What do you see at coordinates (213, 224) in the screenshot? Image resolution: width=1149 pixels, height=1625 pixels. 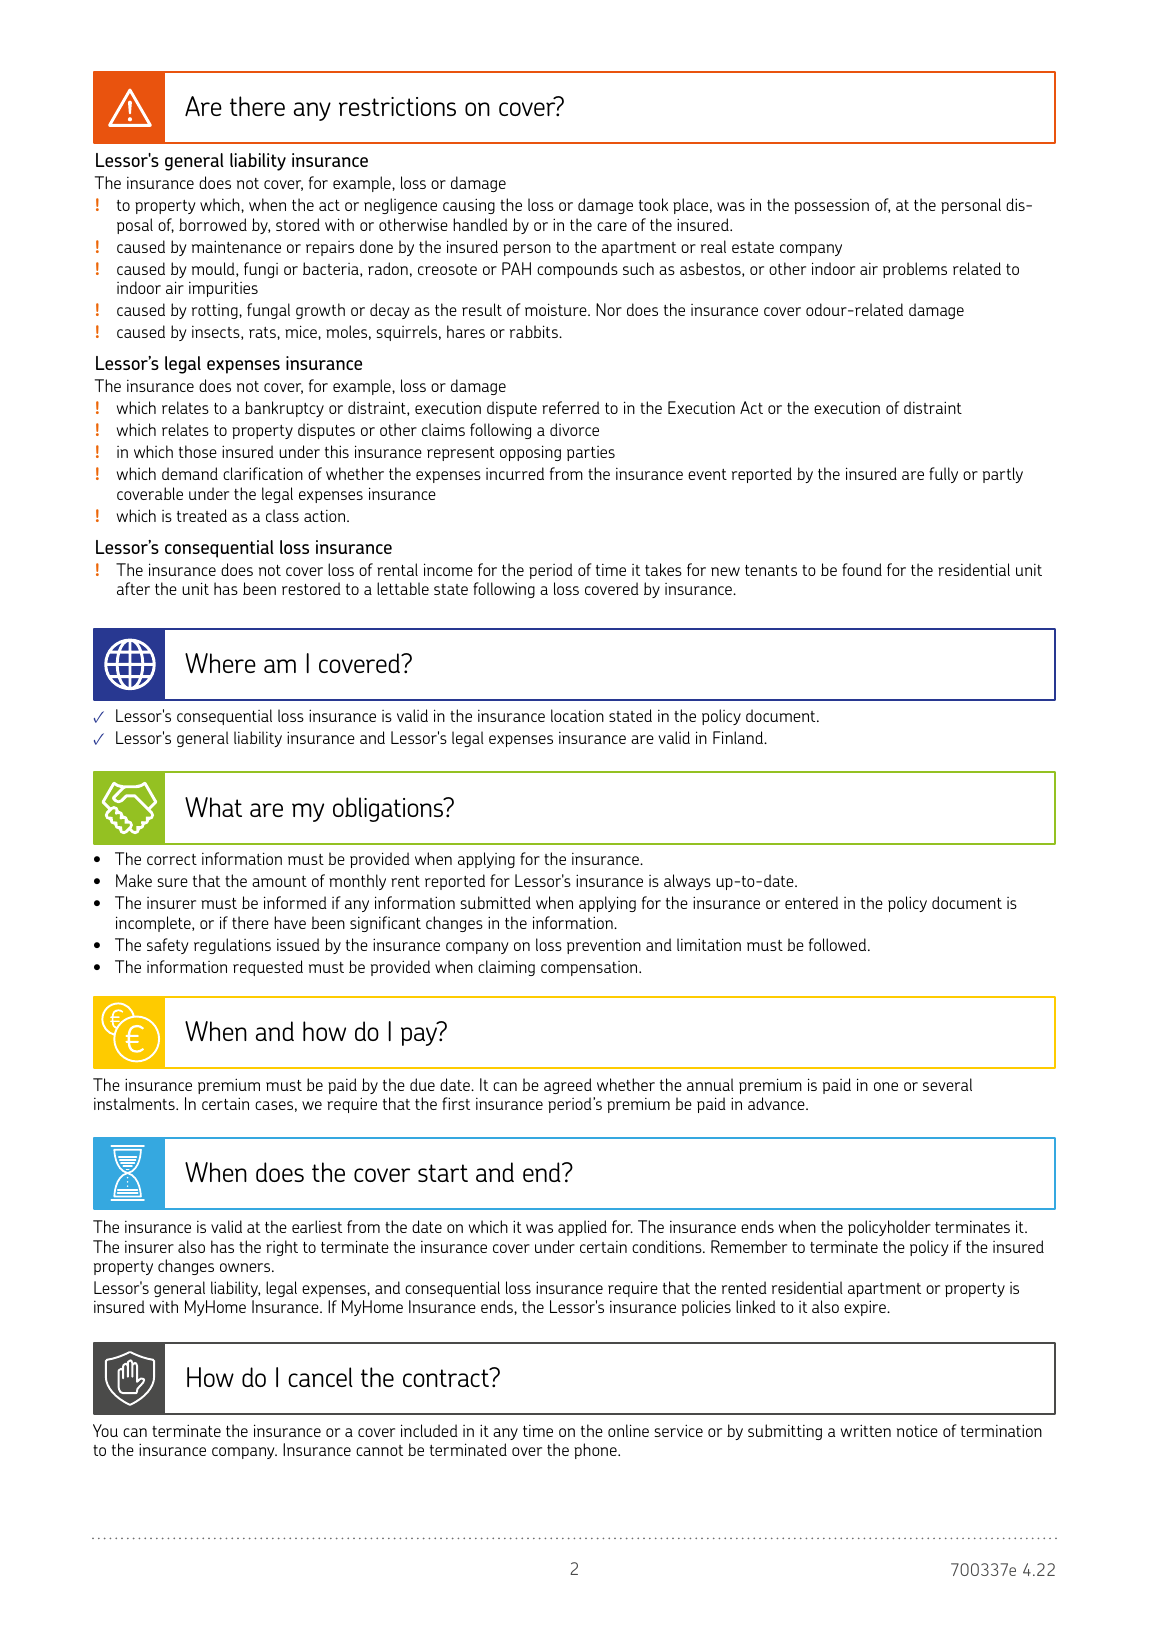 I see `borrowed` at bounding box center [213, 224].
